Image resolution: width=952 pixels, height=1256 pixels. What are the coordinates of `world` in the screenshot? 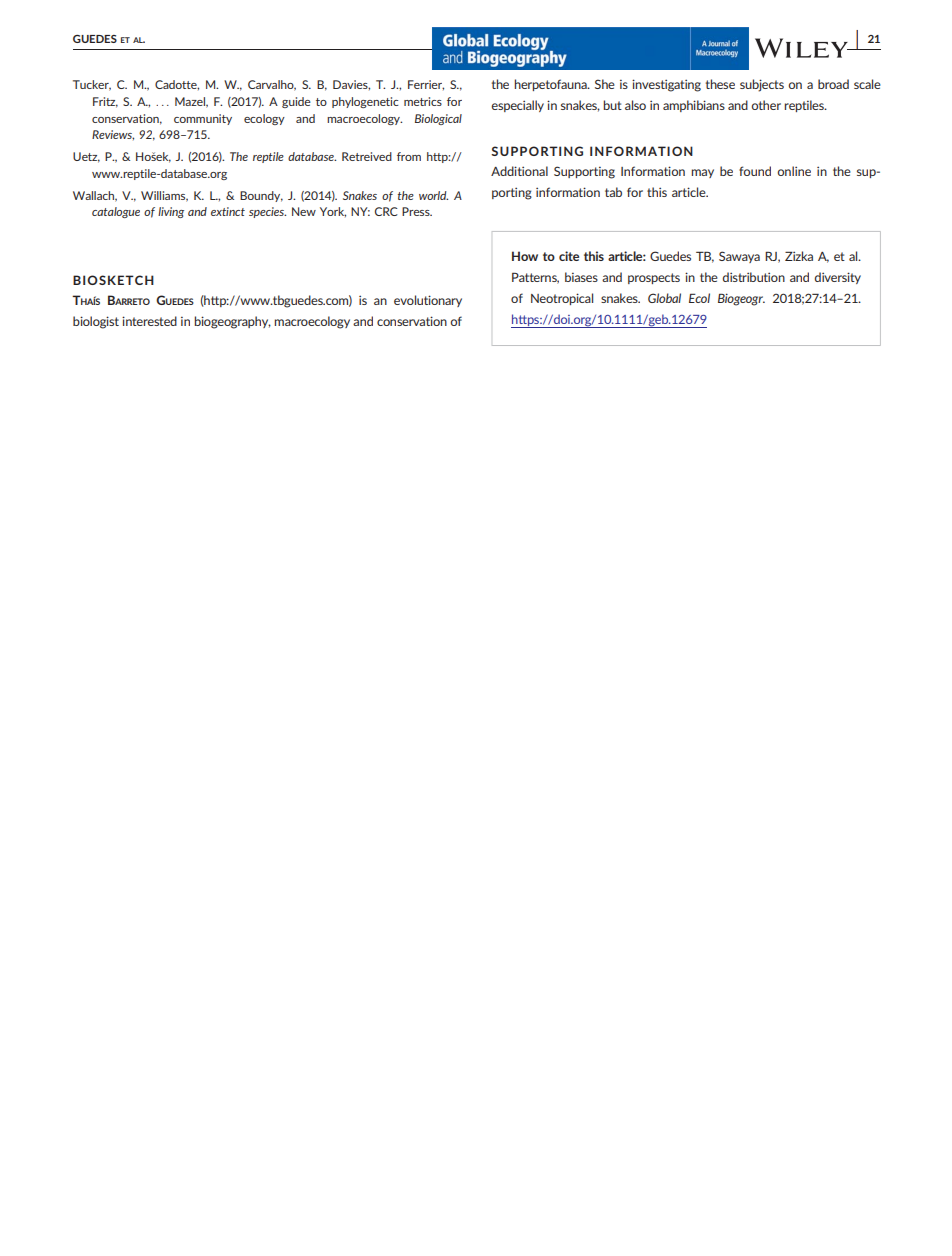 It's located at (433, 195).
